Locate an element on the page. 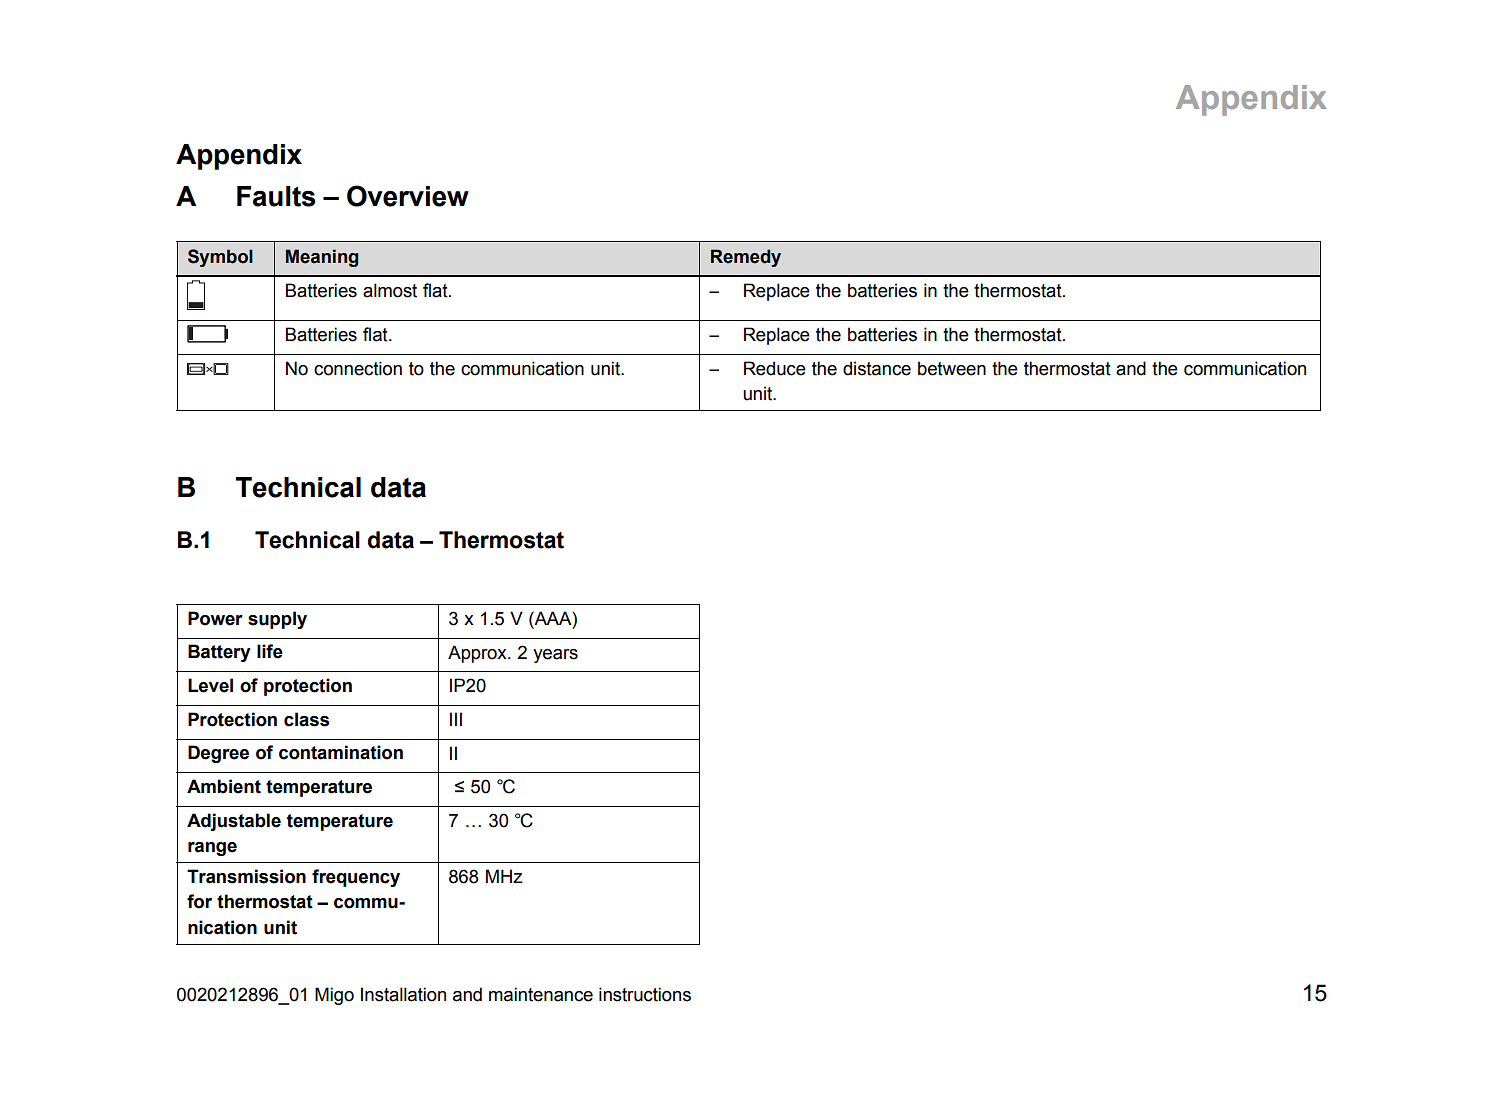 The image size is (1504, 1102). Faults is located at coordinates (276, 196).
